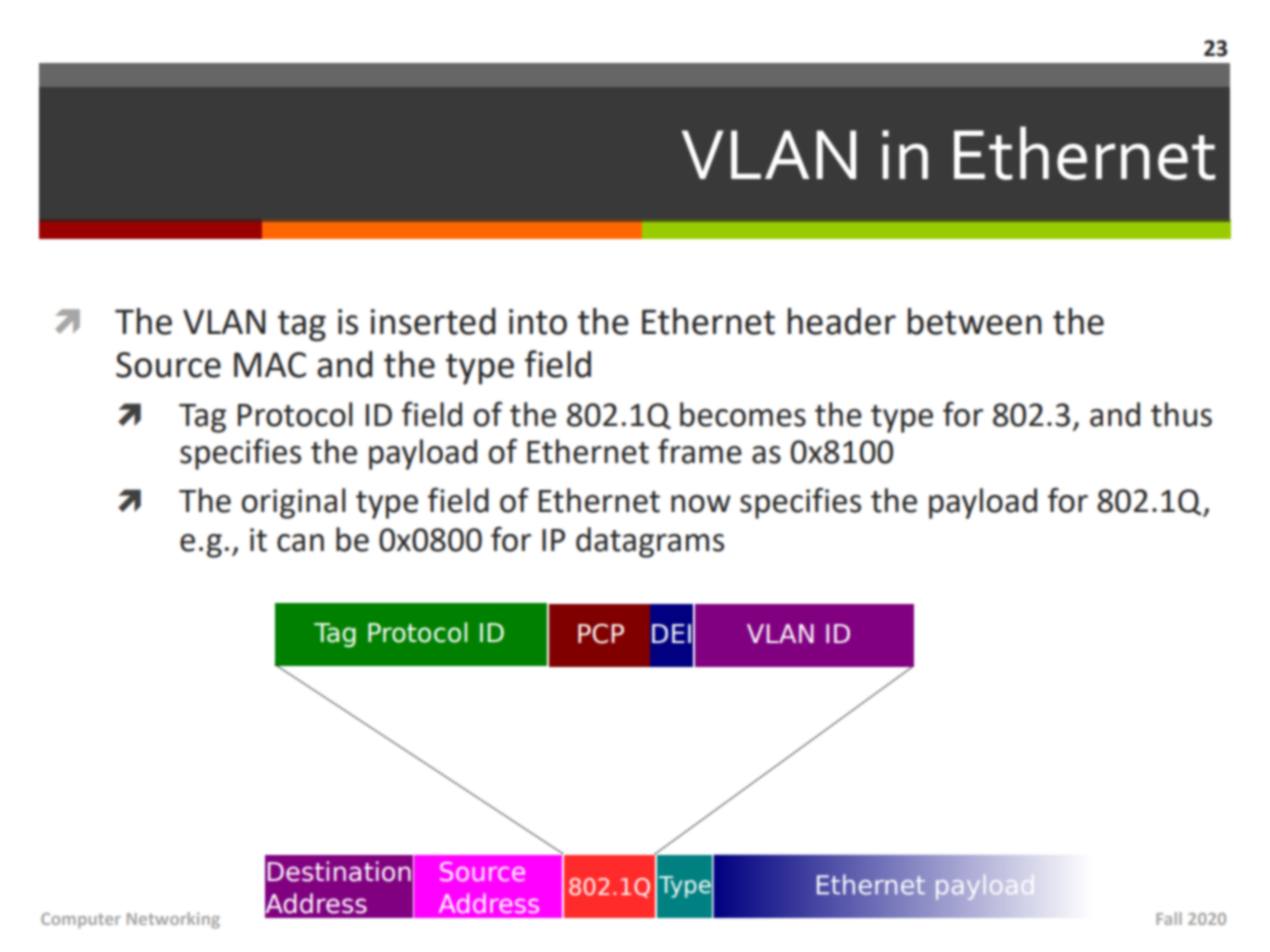 The image size is (1270, 952). What do you see at coordinates (671, 633) in the page?
I see `DEI` at bounding box center [671, 633].
